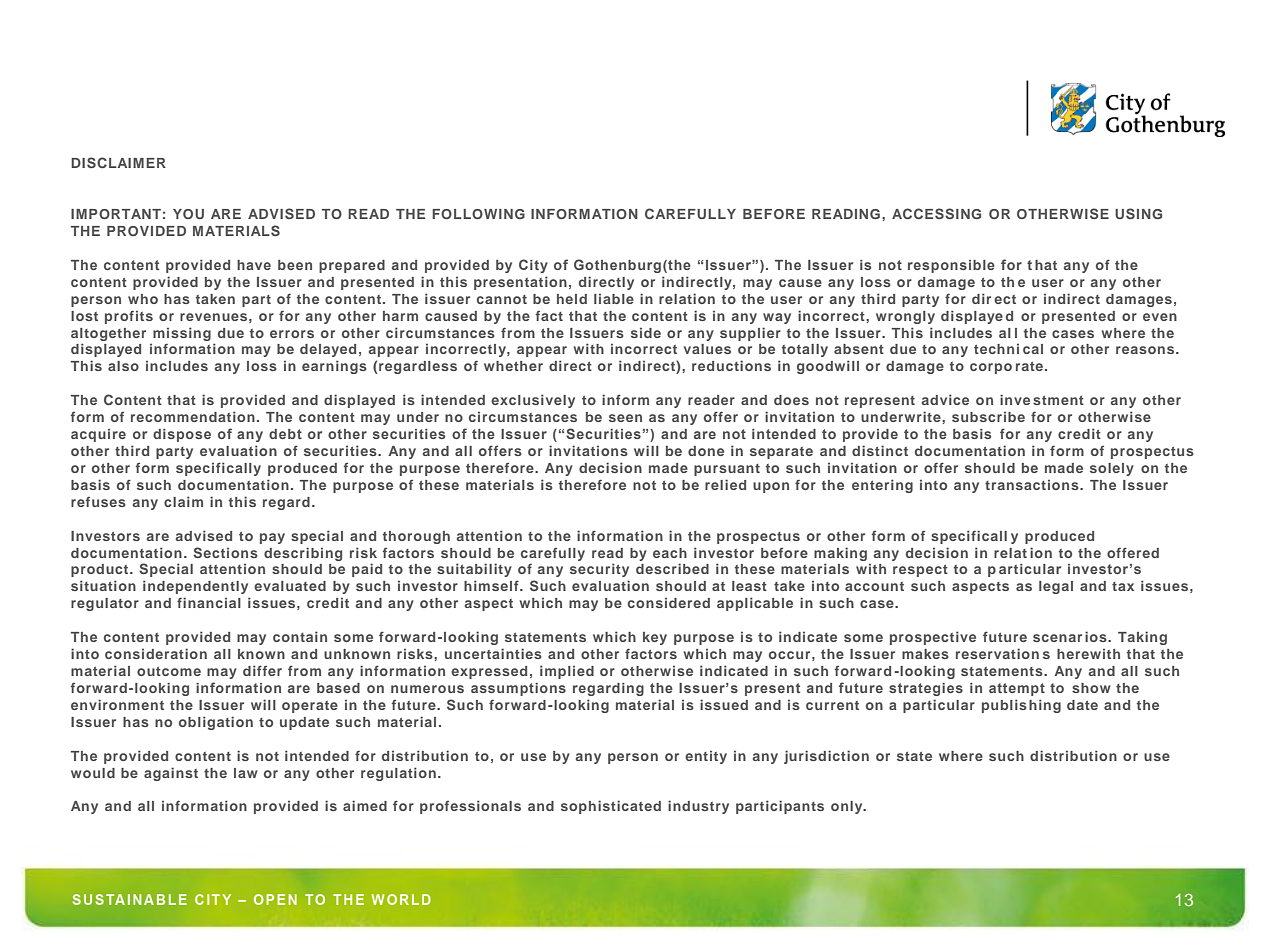 This page has height=952, width=1270. What do you see at coordinates (225, 552) in the page?
I see `Sections` at bounding box center [225, 552].
